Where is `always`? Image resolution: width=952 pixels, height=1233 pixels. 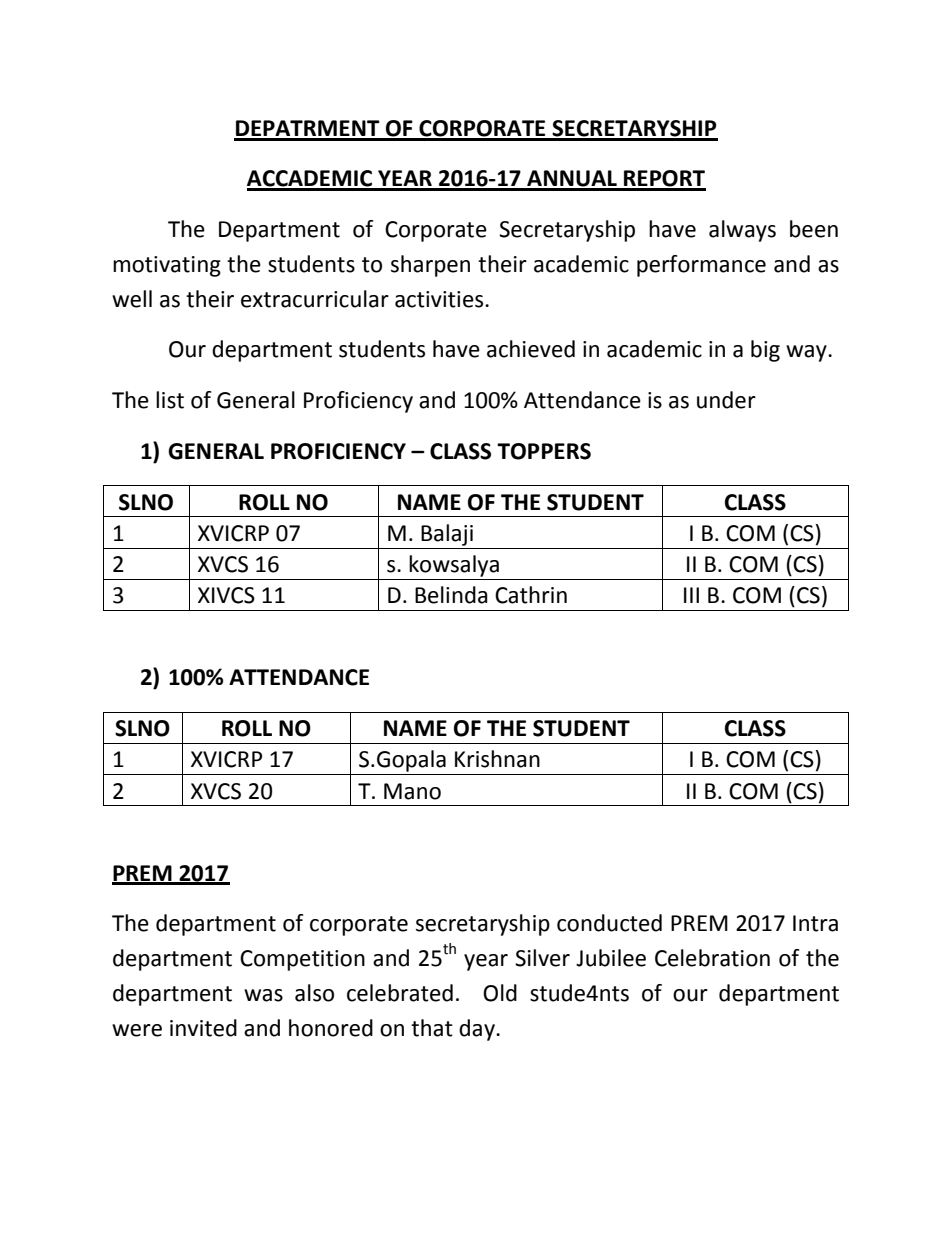 always is located at coordinates (742, 231).
